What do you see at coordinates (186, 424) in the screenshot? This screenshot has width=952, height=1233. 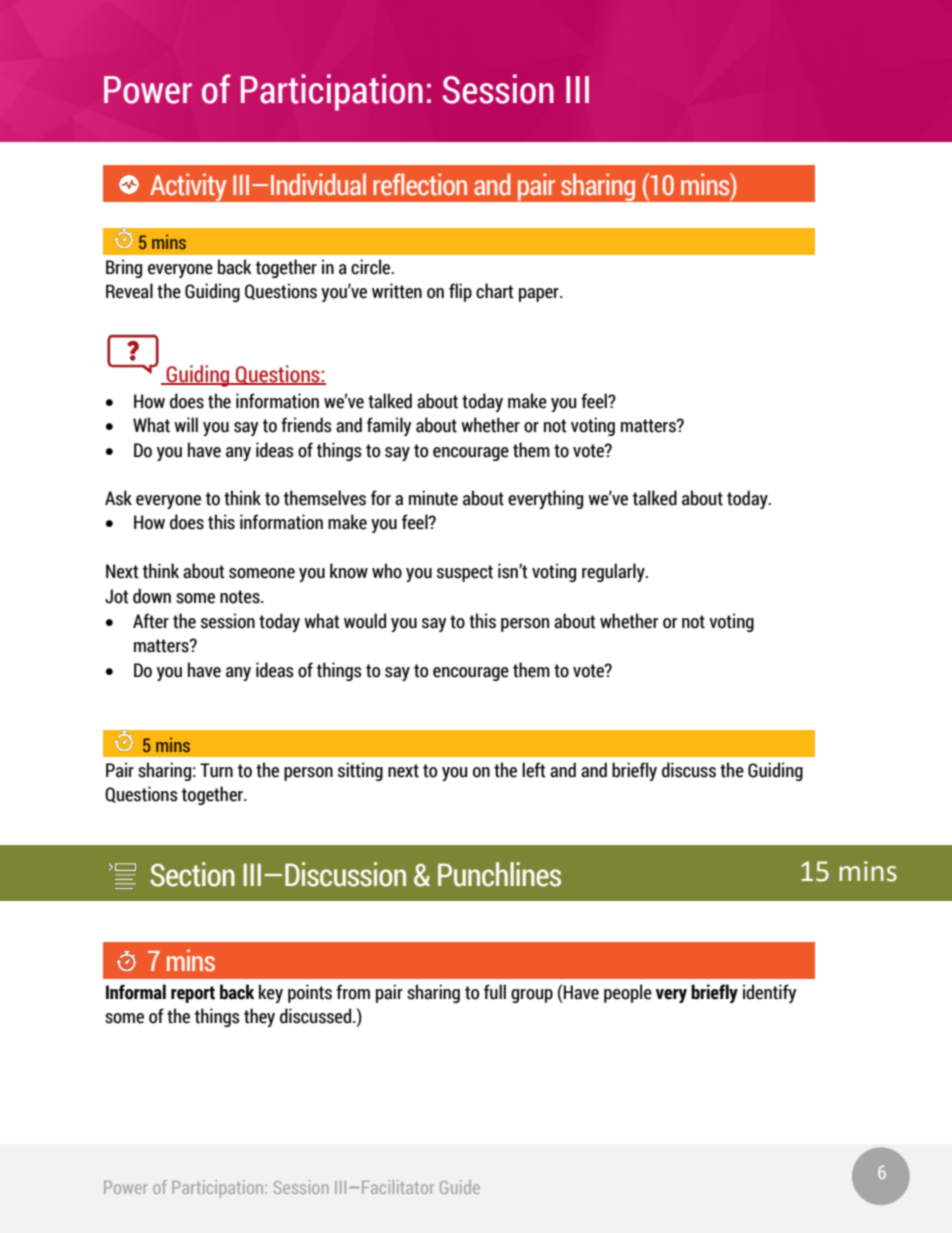 I see `will` at bounding box center [186, 424].
